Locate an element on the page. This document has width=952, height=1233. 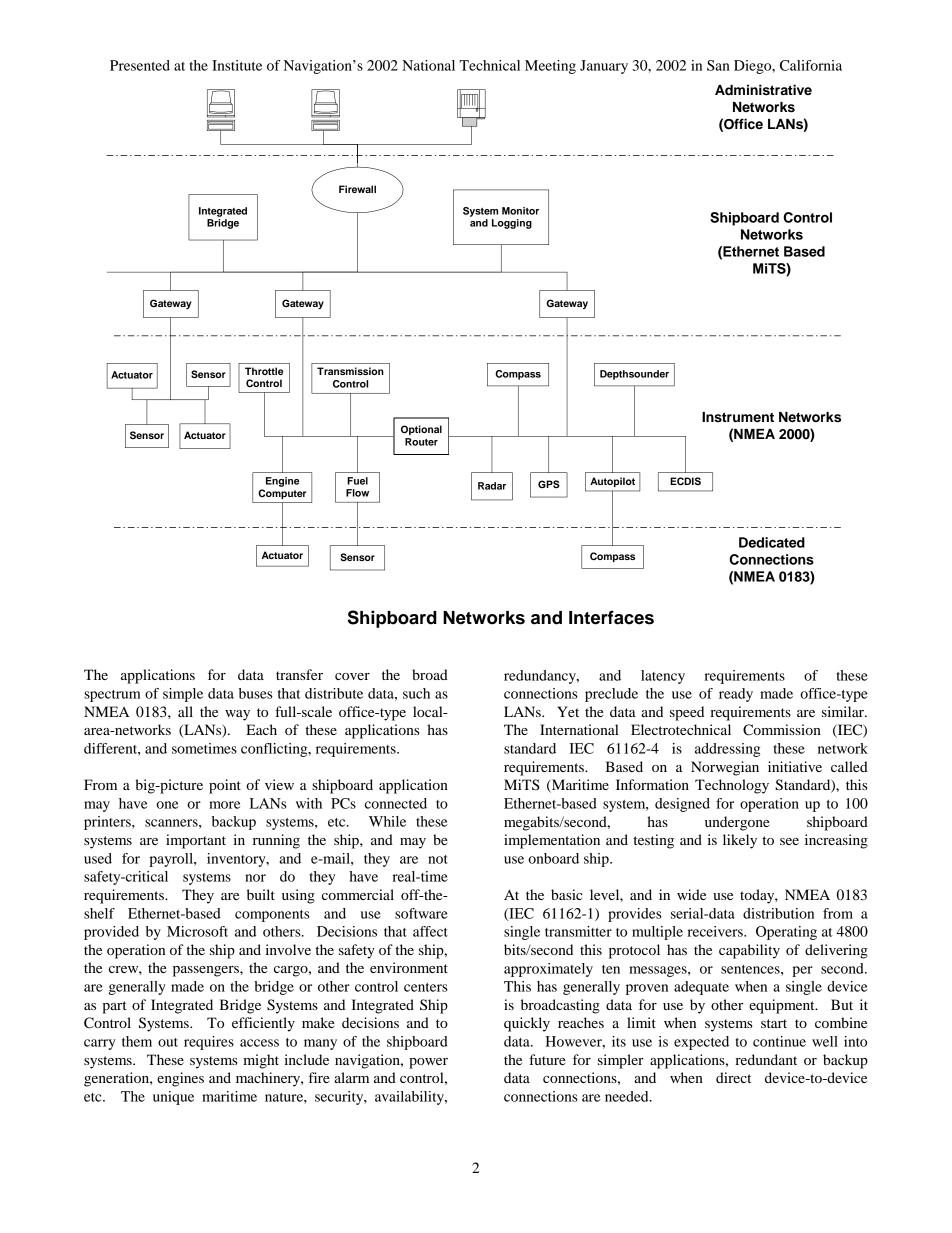
Transmission is located at coordinates (350, 371).
